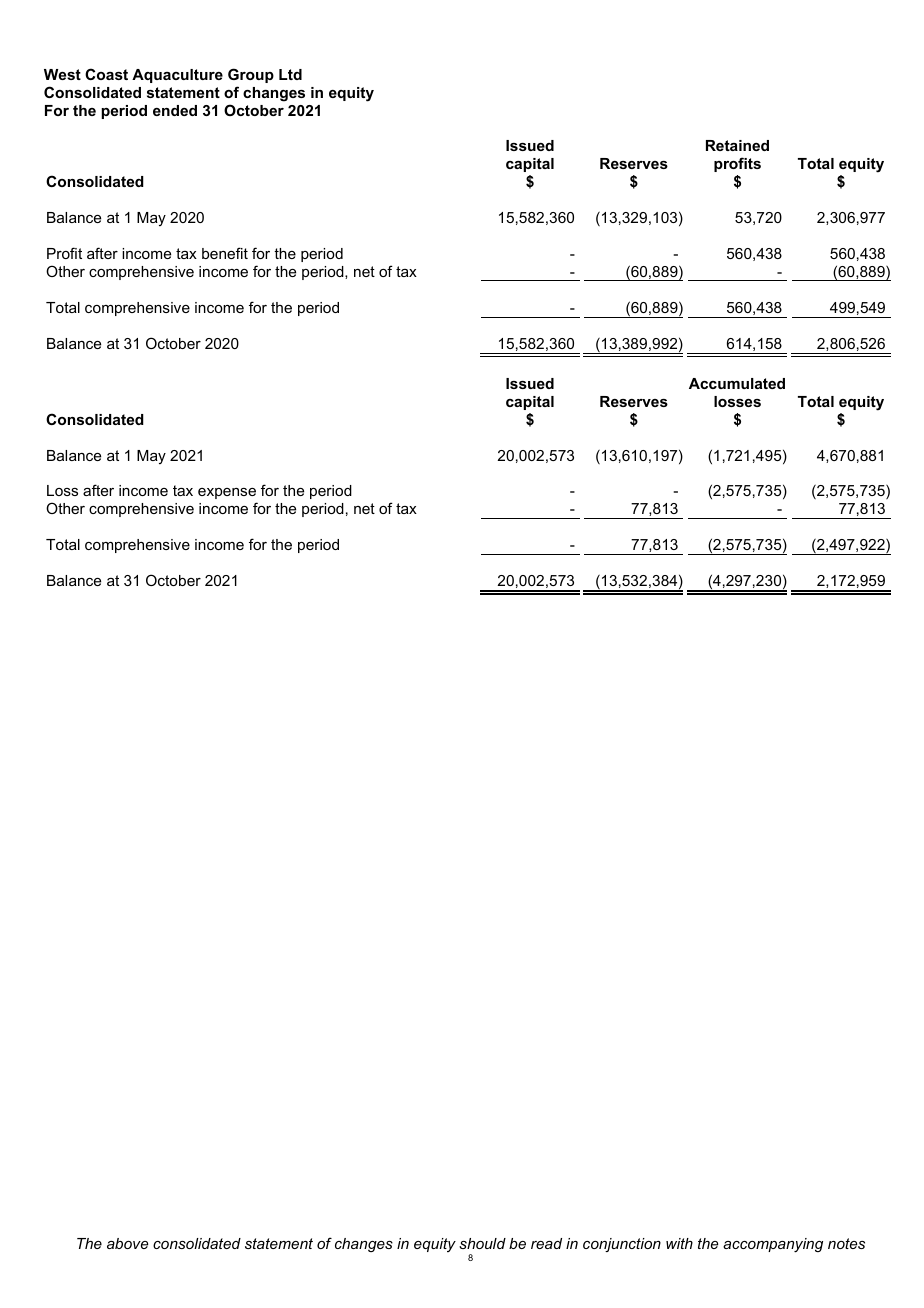 The height and width of the page is (1308, 924). Describe the element at coordinates (227, 493) in the page. I see `expense` at that location.
